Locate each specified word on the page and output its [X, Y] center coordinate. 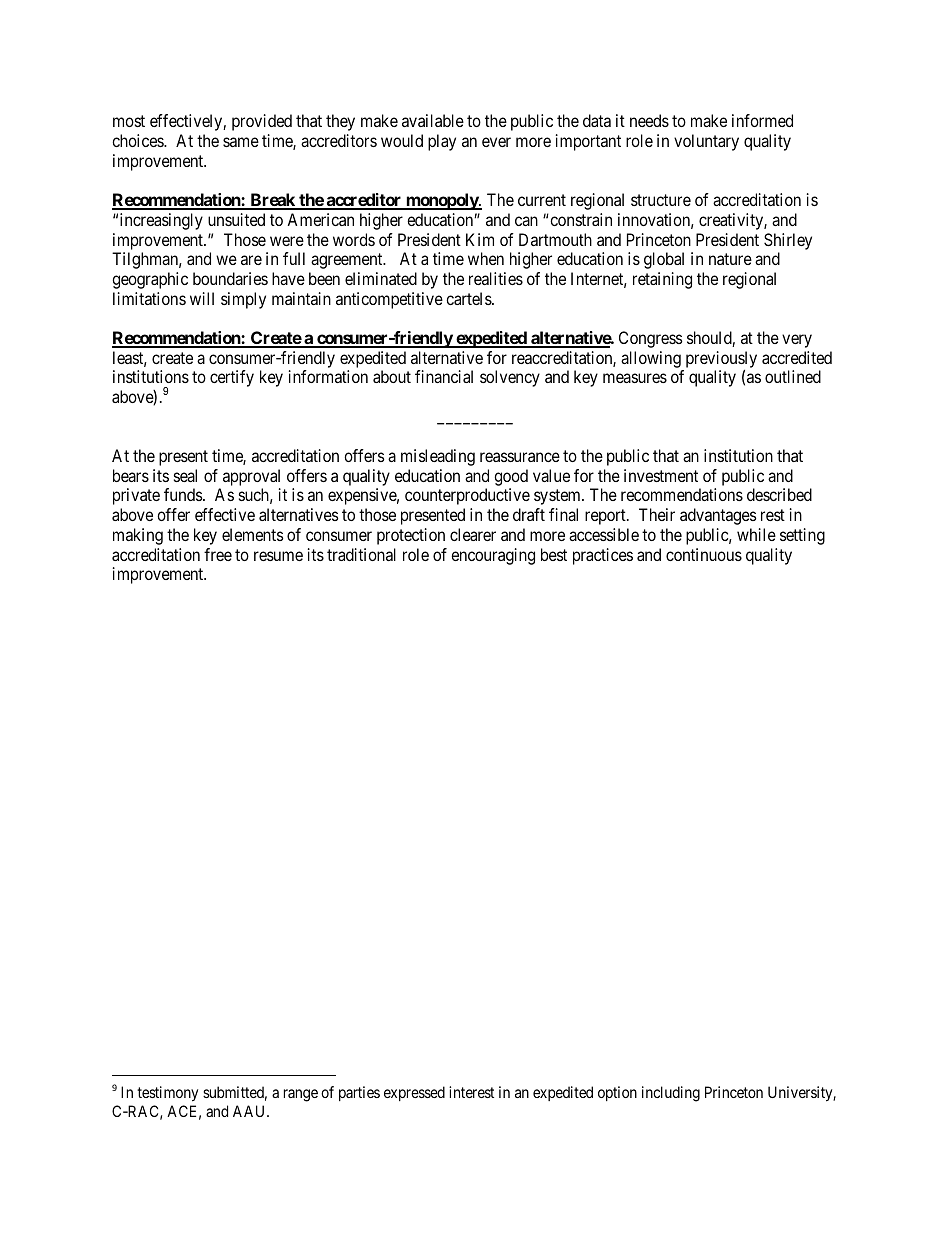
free [218, 554]
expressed [414, 1093]
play [442, 142]
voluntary [706, 142]
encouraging [493, 556]
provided [262, 122]
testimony [167, 1094]
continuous [704, 554]
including [671, 1094]
